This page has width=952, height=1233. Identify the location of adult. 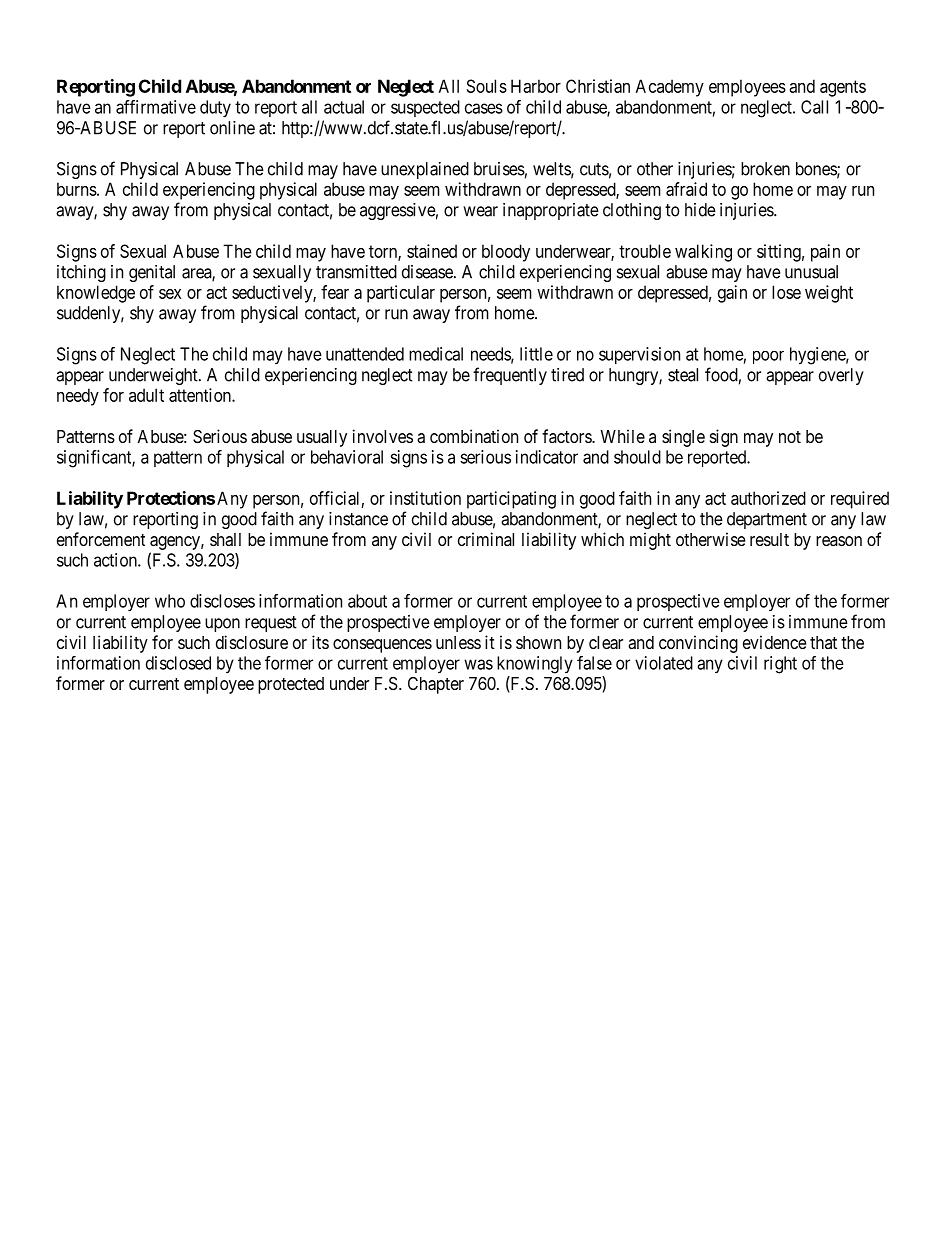
(146, 395).
